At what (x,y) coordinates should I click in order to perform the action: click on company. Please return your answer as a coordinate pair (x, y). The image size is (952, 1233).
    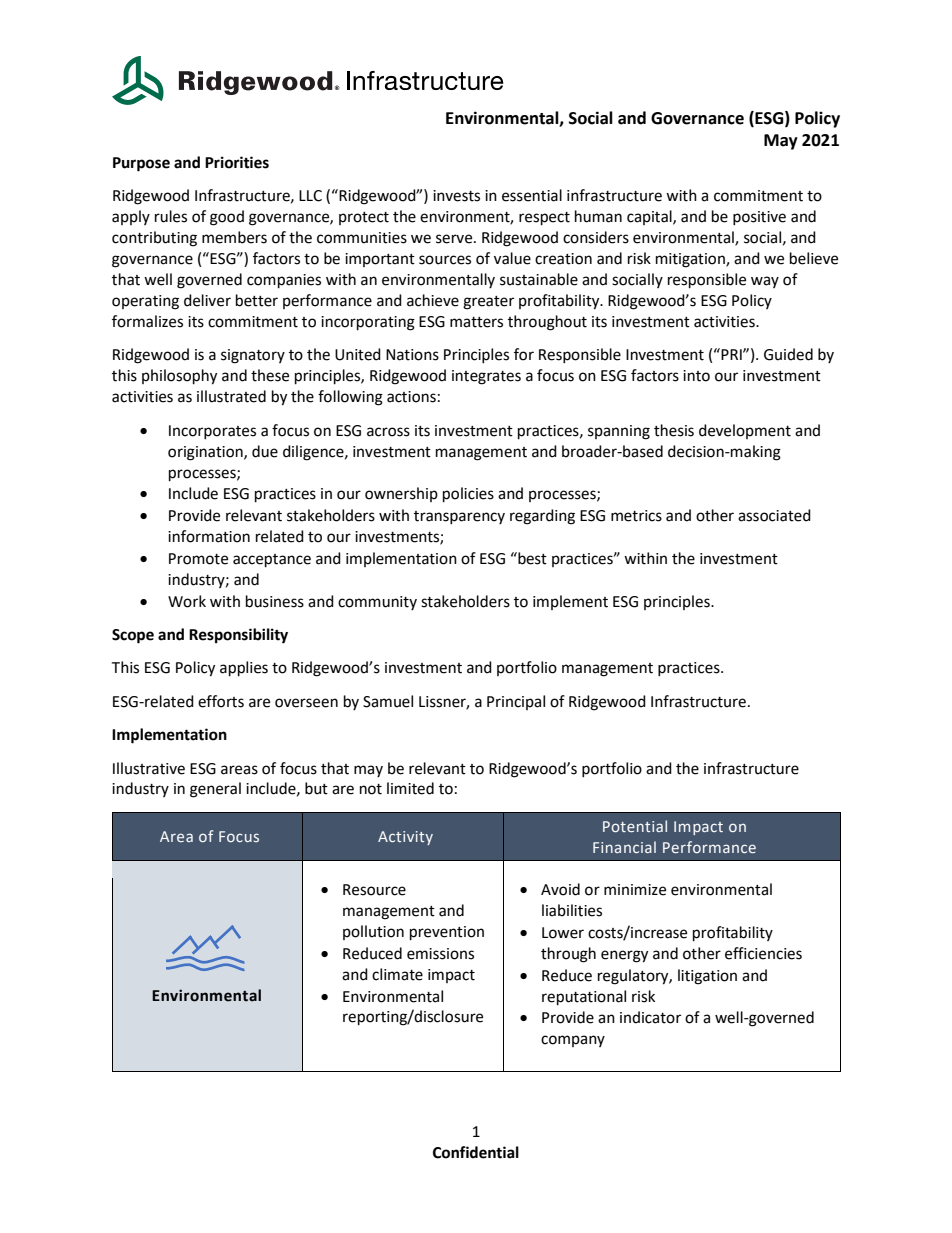
    Looking at the image, I should click on (573, 1041).
